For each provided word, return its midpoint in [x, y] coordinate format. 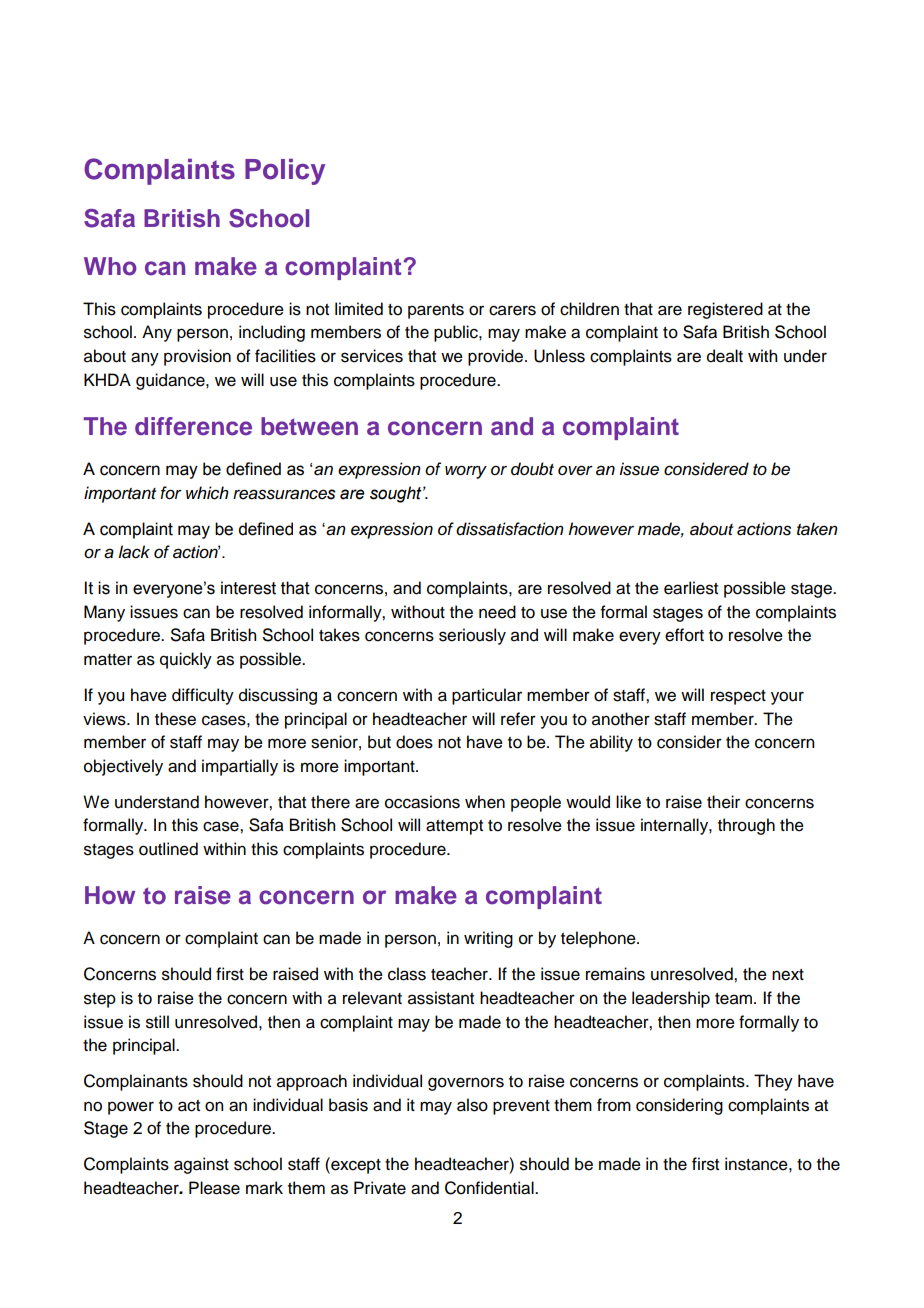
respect [738, 697]
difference [193, 426]
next [788, 975]
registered [725, 310]
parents [436, 311]
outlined [168, 849]
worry [466, 472]
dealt [725, 356]
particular [487, 696]
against [201, 1165]
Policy [285, 172]
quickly [186, 660]
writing [488, 939]
